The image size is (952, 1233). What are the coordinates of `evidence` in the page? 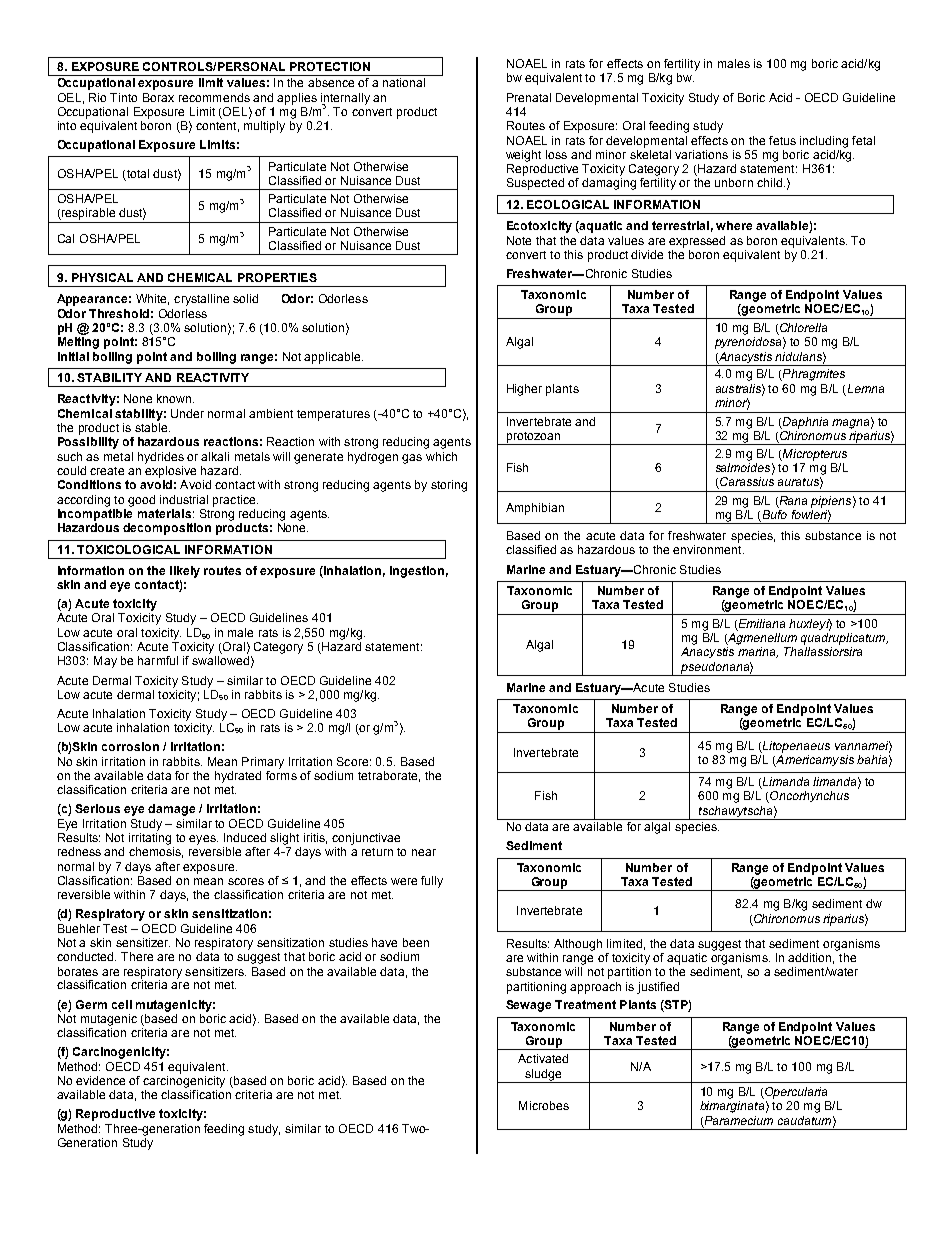 It's located at (100, 1080).
